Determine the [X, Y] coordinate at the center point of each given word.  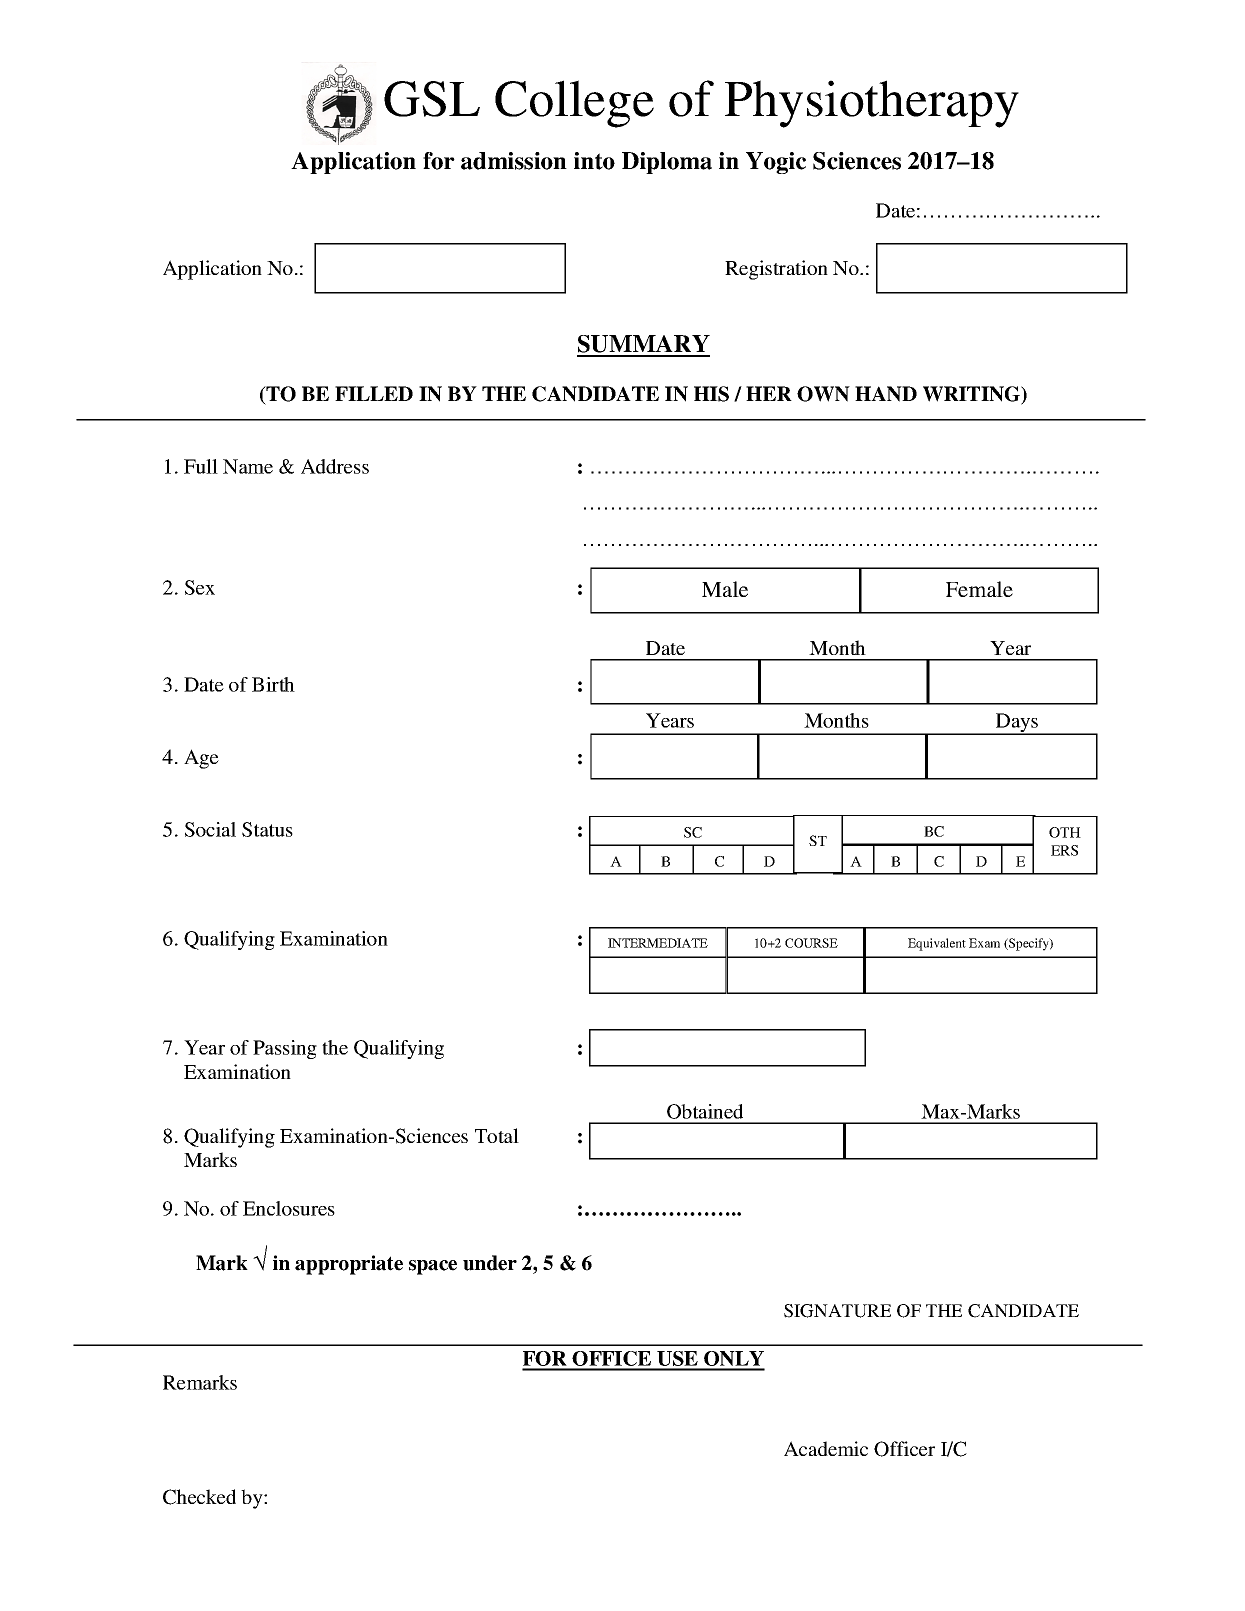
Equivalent [937, 944]
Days [1017, 724]
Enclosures [289, 1208]
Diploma [667, 163]
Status [267, 829]
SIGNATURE [837, 1311]
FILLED [374, 393]
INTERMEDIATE [658, 943]
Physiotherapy [872, 104]
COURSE [811, 943]
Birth [273, 684]
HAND [886, 394]
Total [497, 1135]
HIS [711, 394]
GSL [432, 99]
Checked [199, 1497]
